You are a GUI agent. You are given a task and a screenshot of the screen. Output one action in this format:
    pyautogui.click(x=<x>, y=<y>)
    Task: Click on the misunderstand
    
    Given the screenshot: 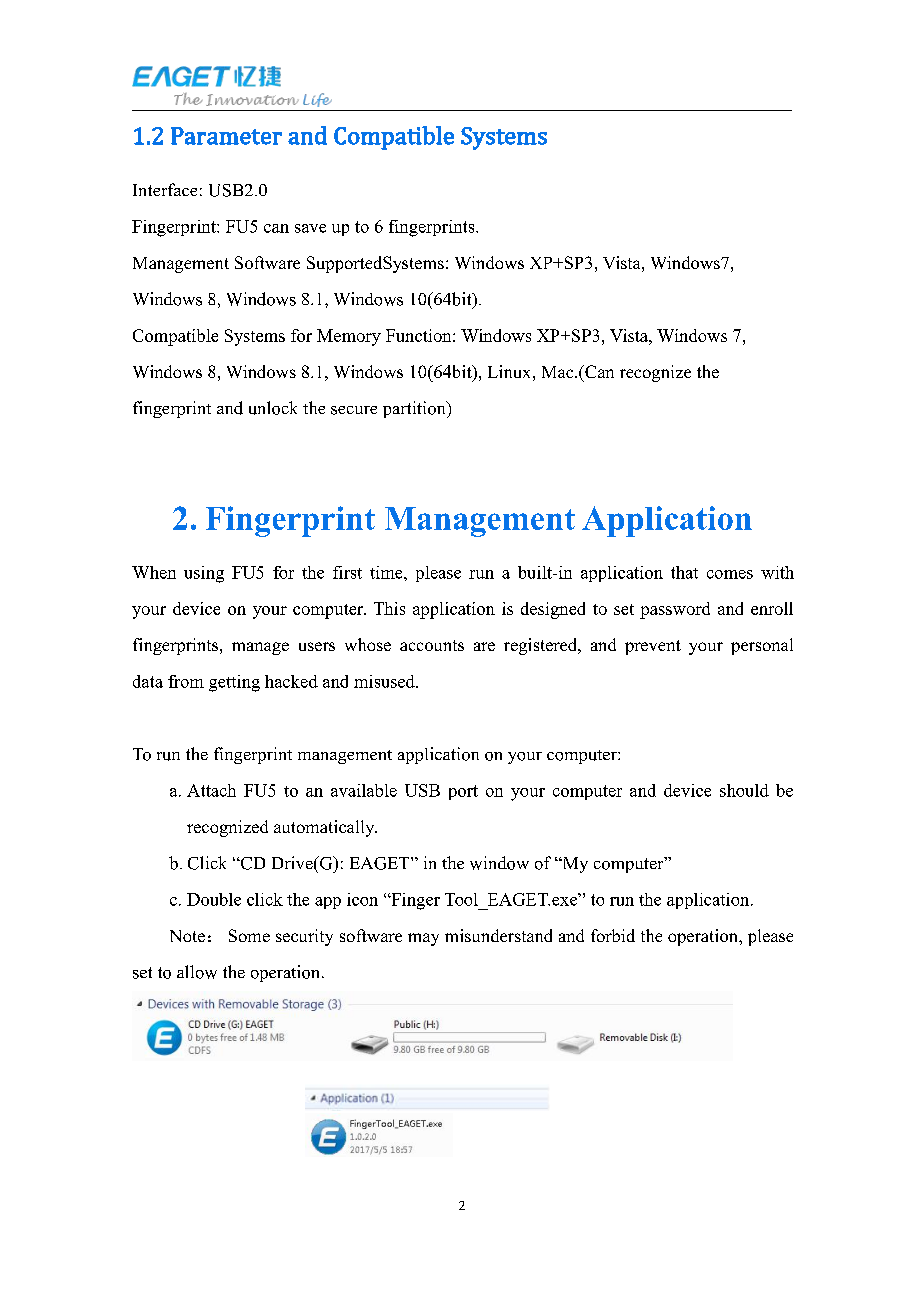 What is the action you would take?
    pyautogui.click(x=498, y=935)
